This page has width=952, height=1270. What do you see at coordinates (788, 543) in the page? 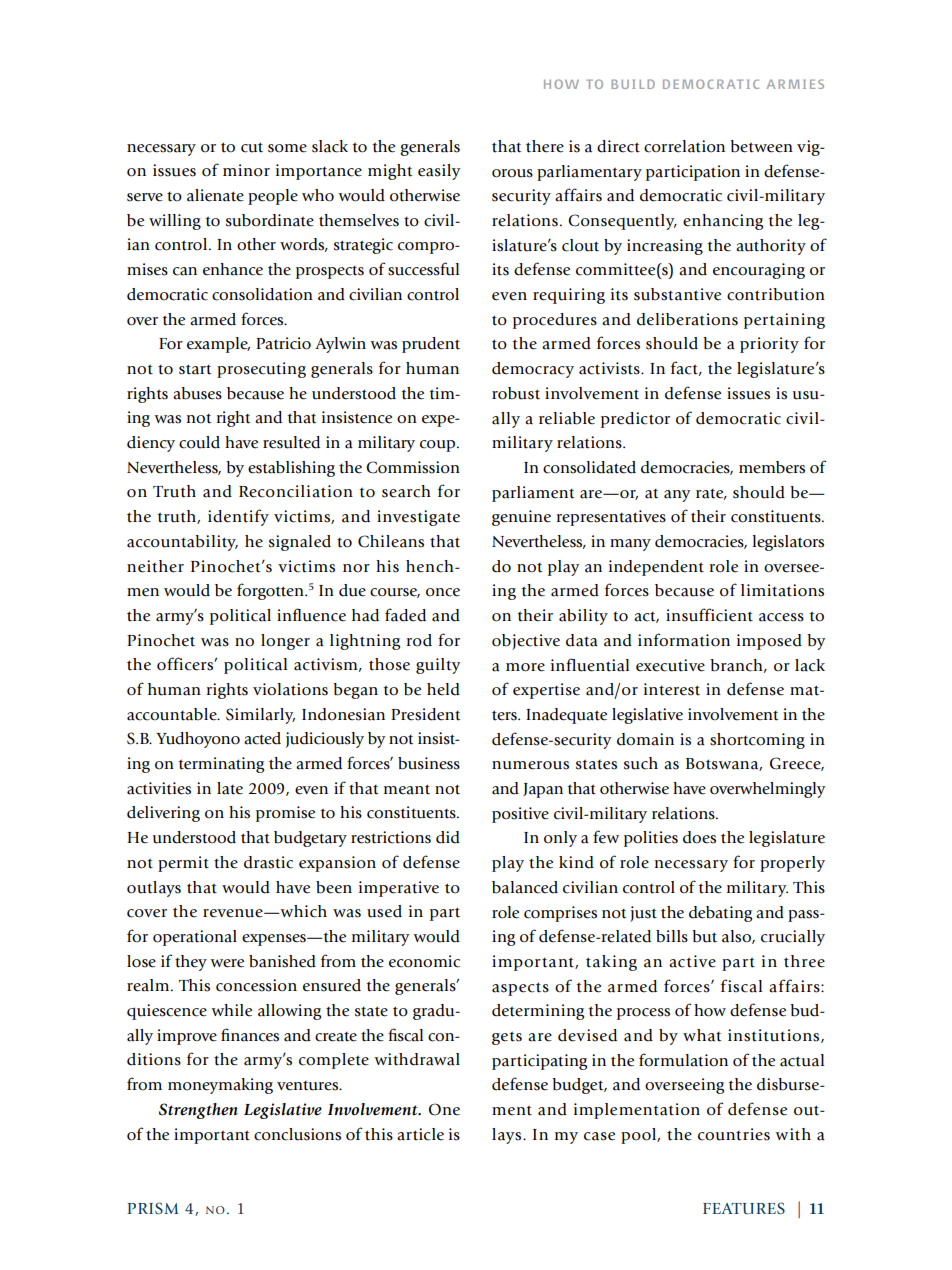
I see `legislators` at bounding box center [788, 543].
